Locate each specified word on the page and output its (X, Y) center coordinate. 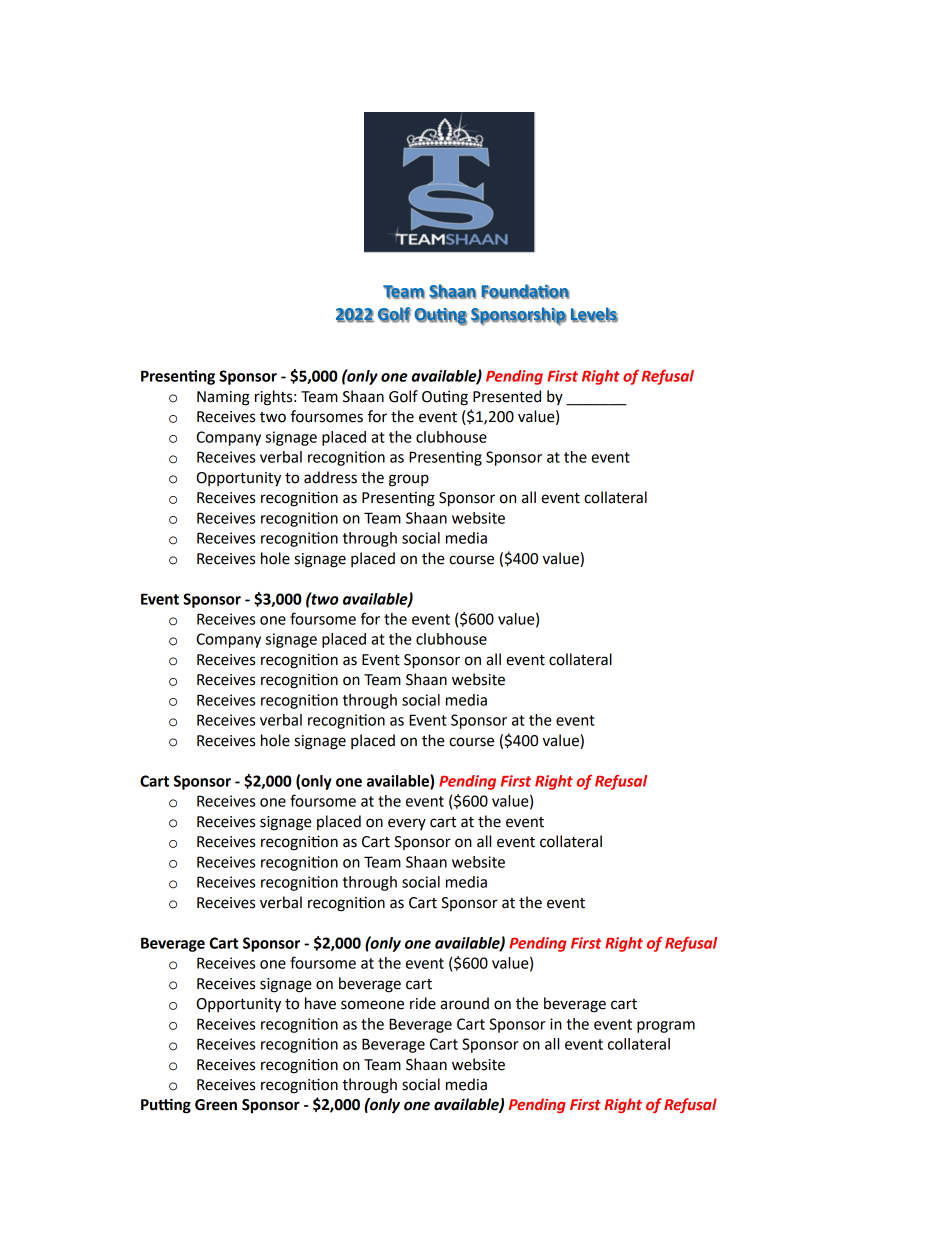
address (330, 477)
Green (216, 1105)
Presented (507, 396)
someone (372, 1005)
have (320, 1003)
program (666, 1027)
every (407, 824)
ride (423, 1003)
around (464, 1003)
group (409, 480)
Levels (594, 315)
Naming (223, 398)
